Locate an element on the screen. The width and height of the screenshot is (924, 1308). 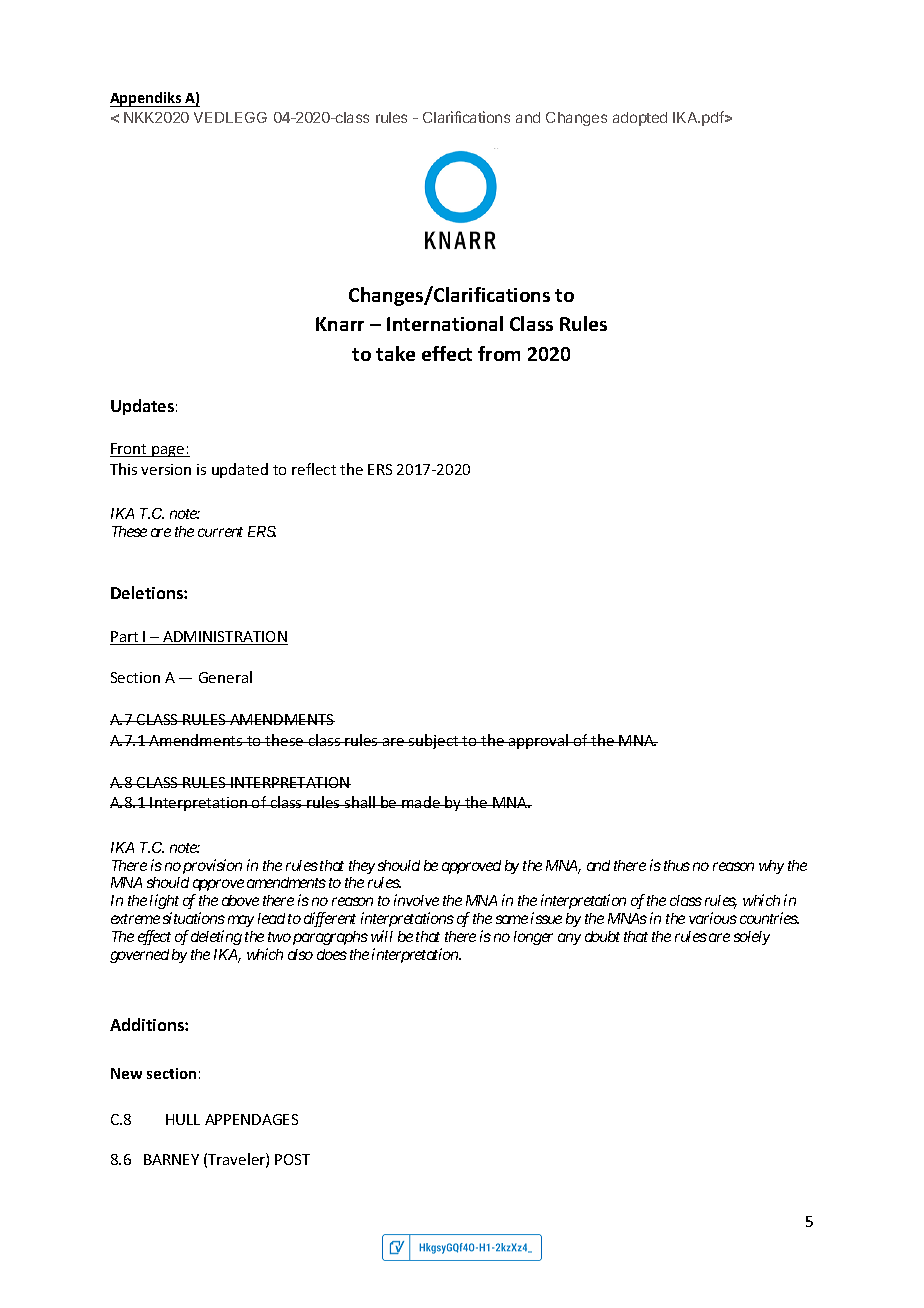
adopted is located at coordinates (640, 119).
